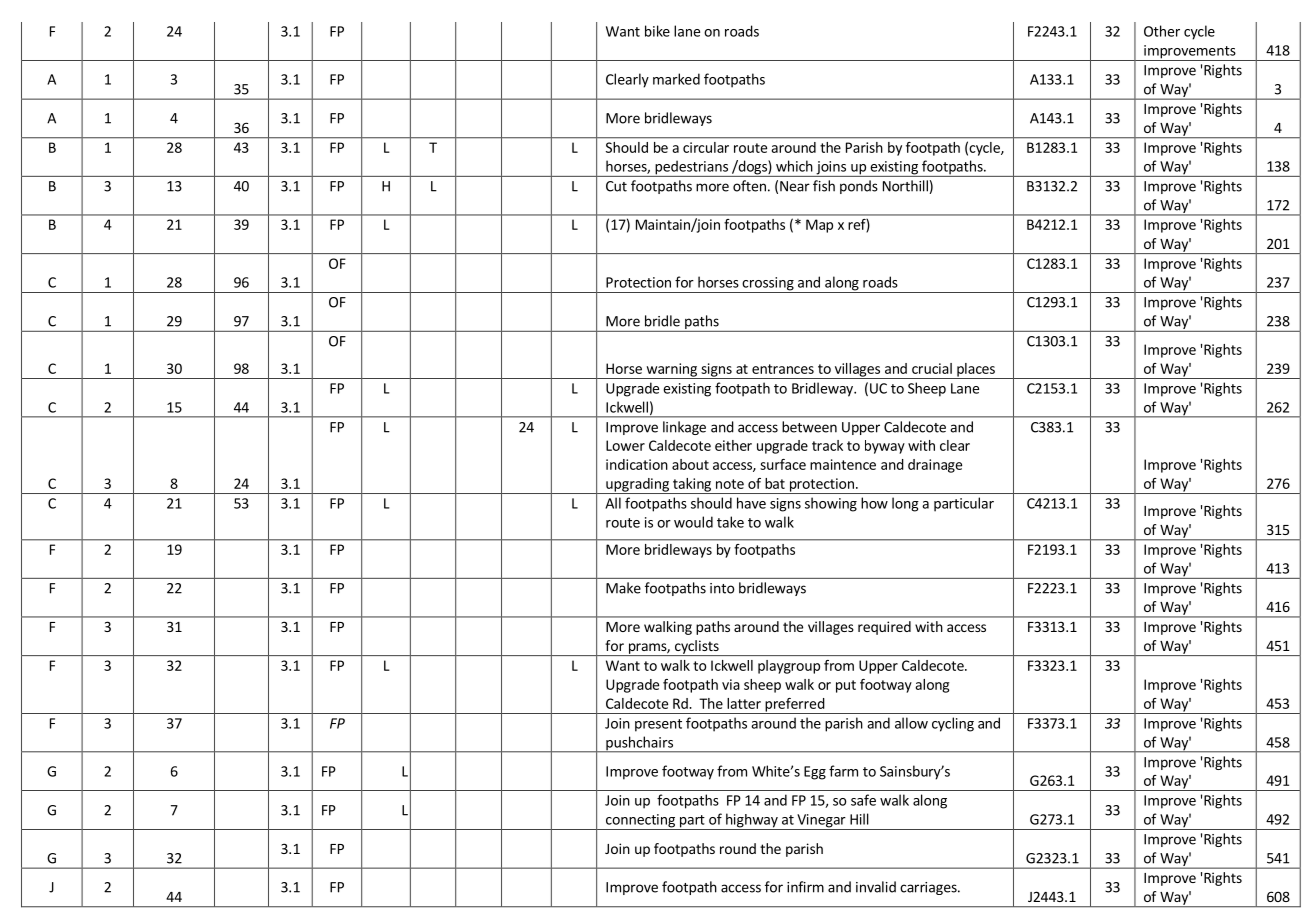 The height and width of the screenshot is (924, 1308). What do you see at coordinates (876, 887) in the screenshot?
I see `invalid` at bounding box center [876, 887].
